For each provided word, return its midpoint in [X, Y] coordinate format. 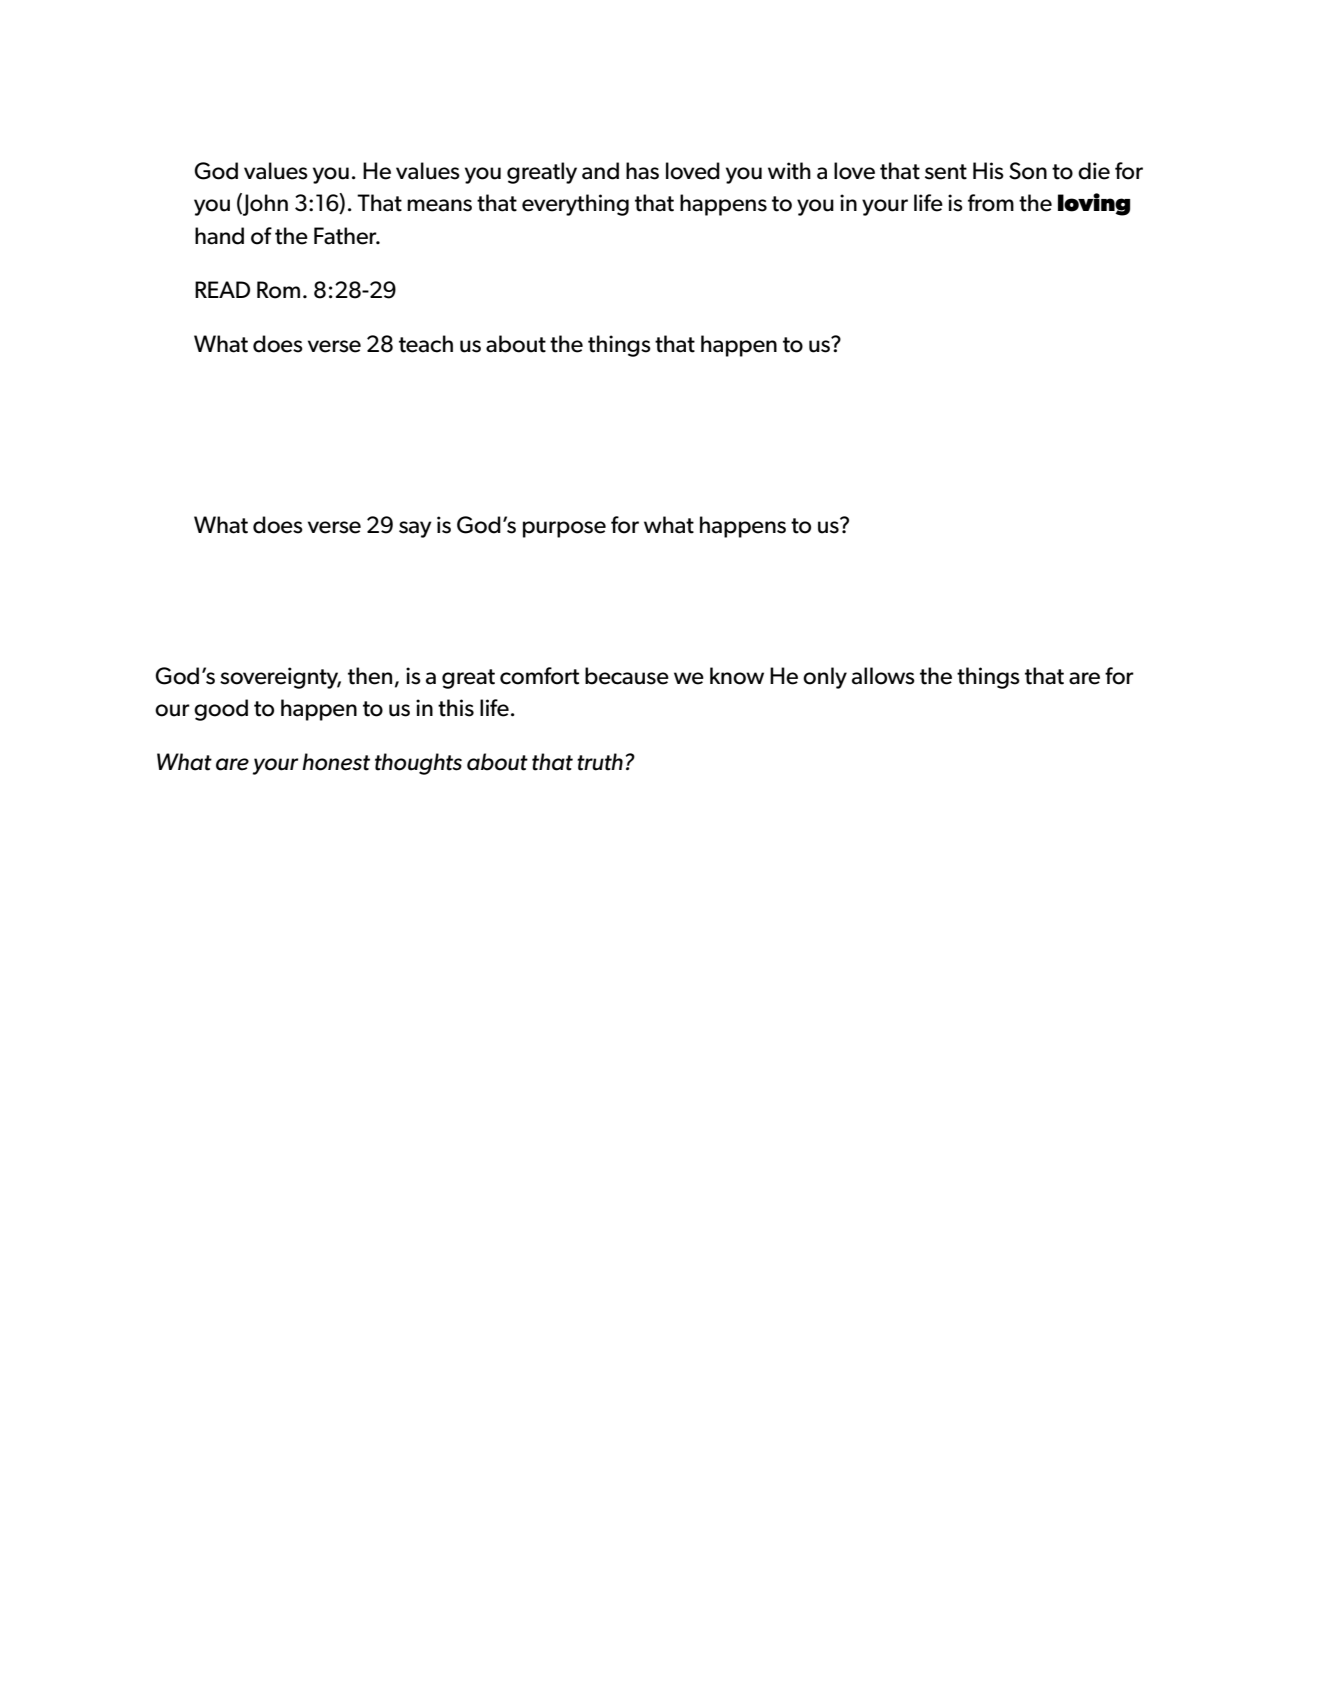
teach [426, 344]
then [370, 676]
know [737, 676]
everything [575, 205]
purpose [564, 529]
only [825, 678]
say [415, 529]
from [991, 203]
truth [600, 762]
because [627, 676]
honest [336, 762]
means [439, 205]
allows [883, 676]
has [642, 171]
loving [1094, 204]
